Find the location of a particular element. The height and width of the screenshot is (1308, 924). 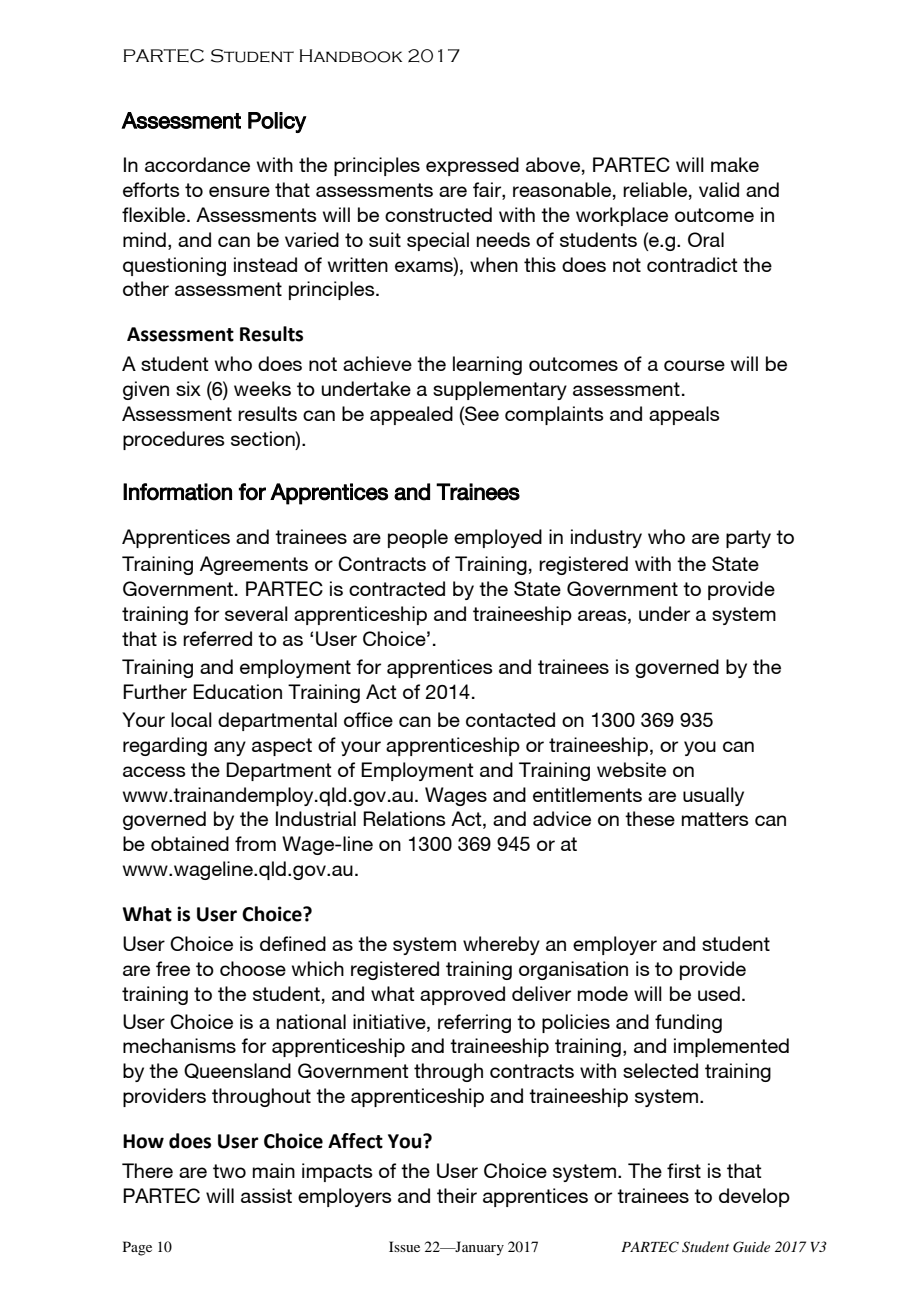

whereby is located at coordinates (501, 945).
